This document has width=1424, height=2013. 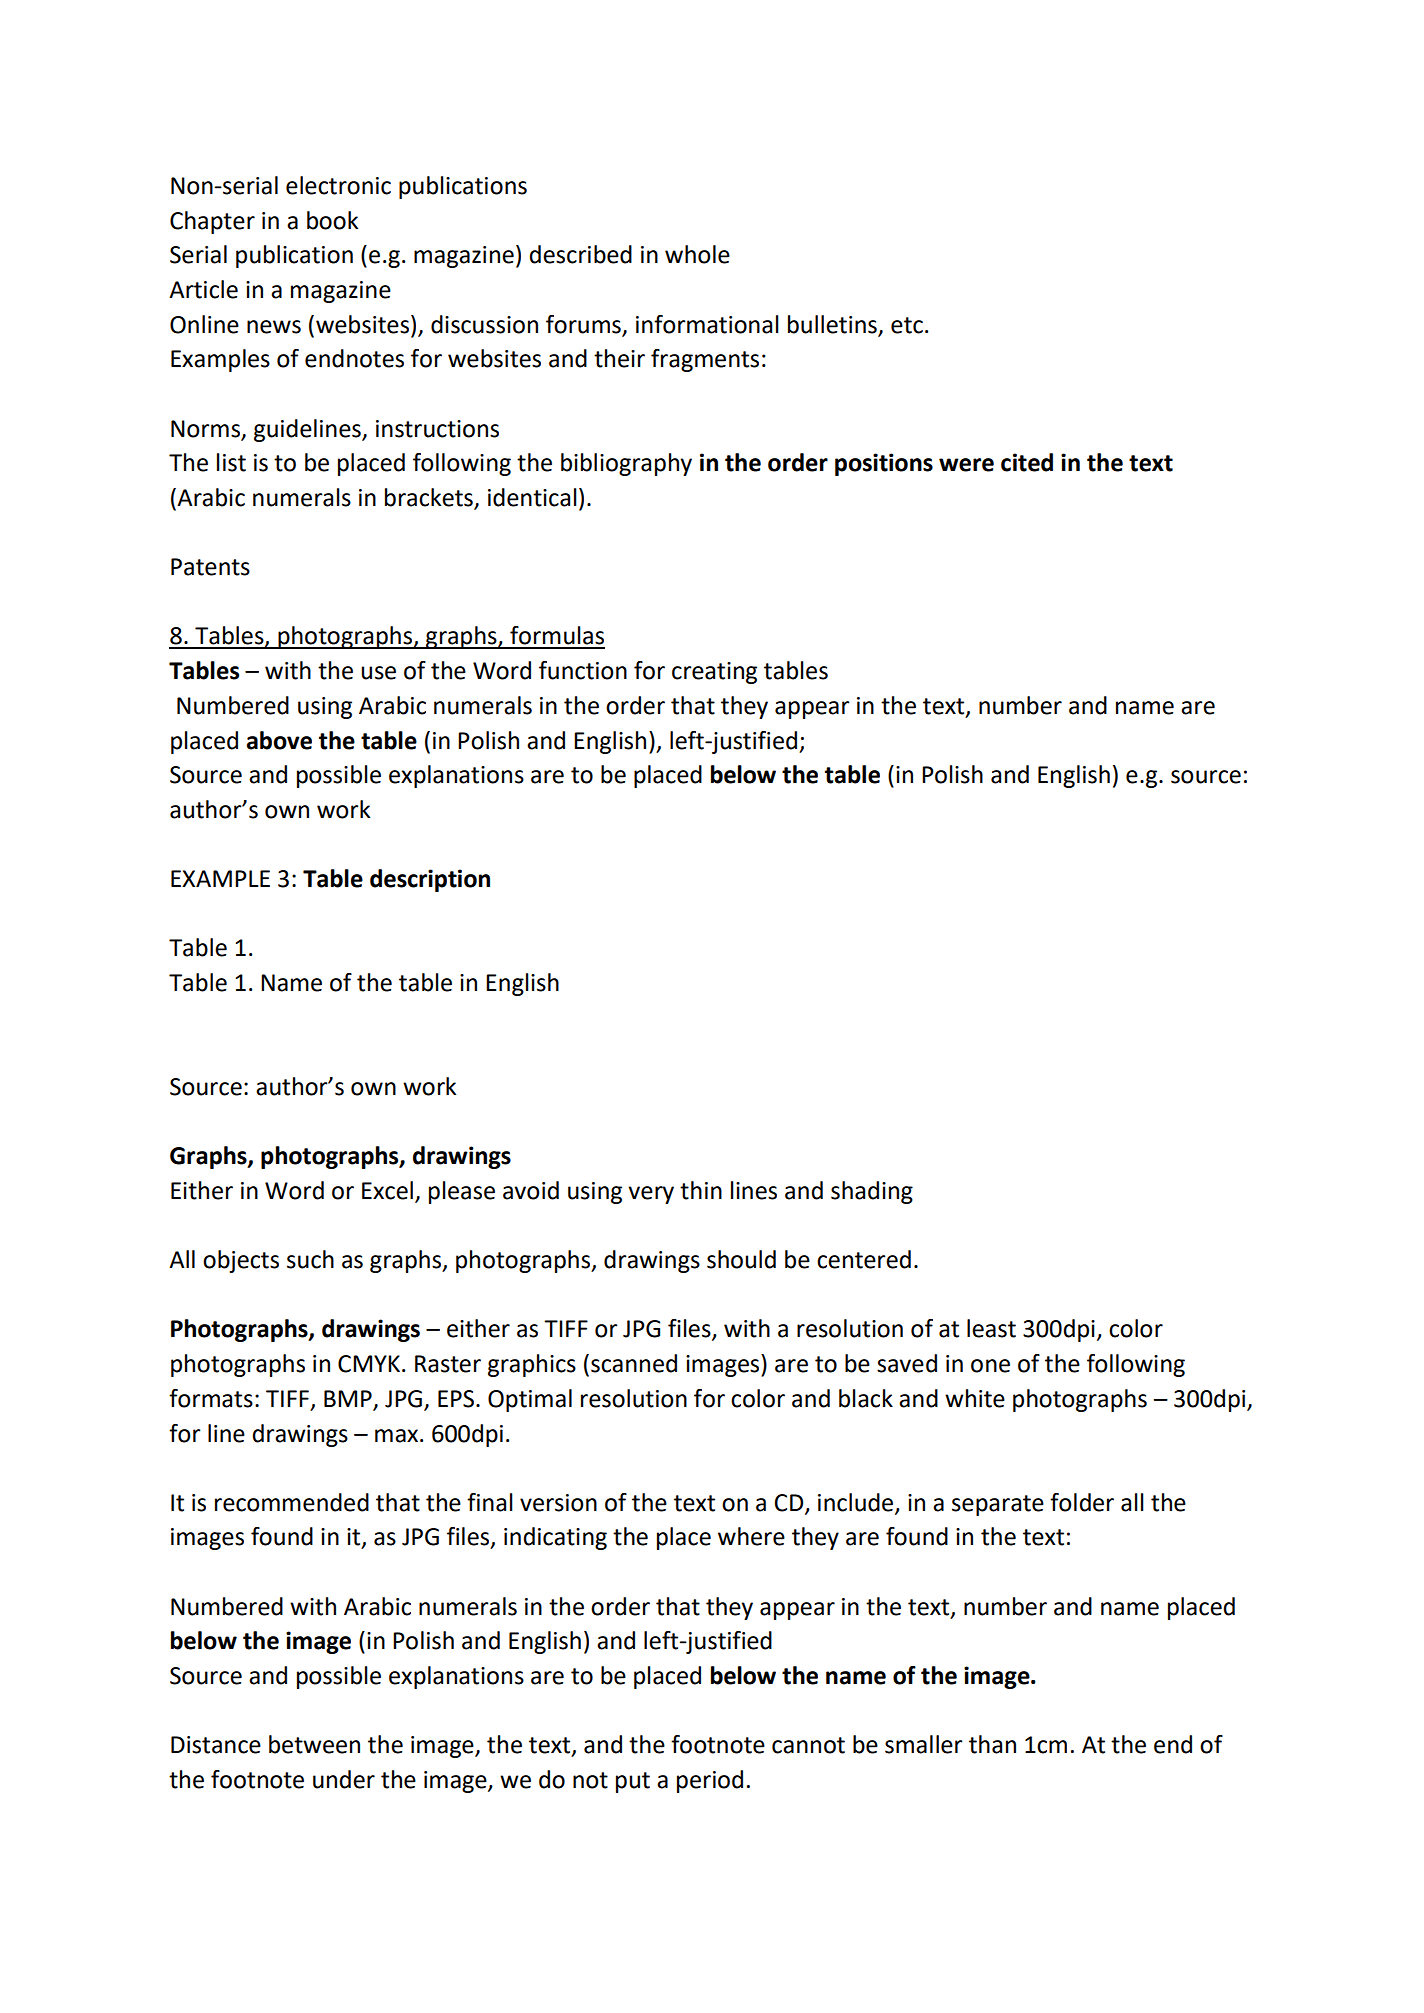 I want to click on whole, so click(x=697, y=254).
